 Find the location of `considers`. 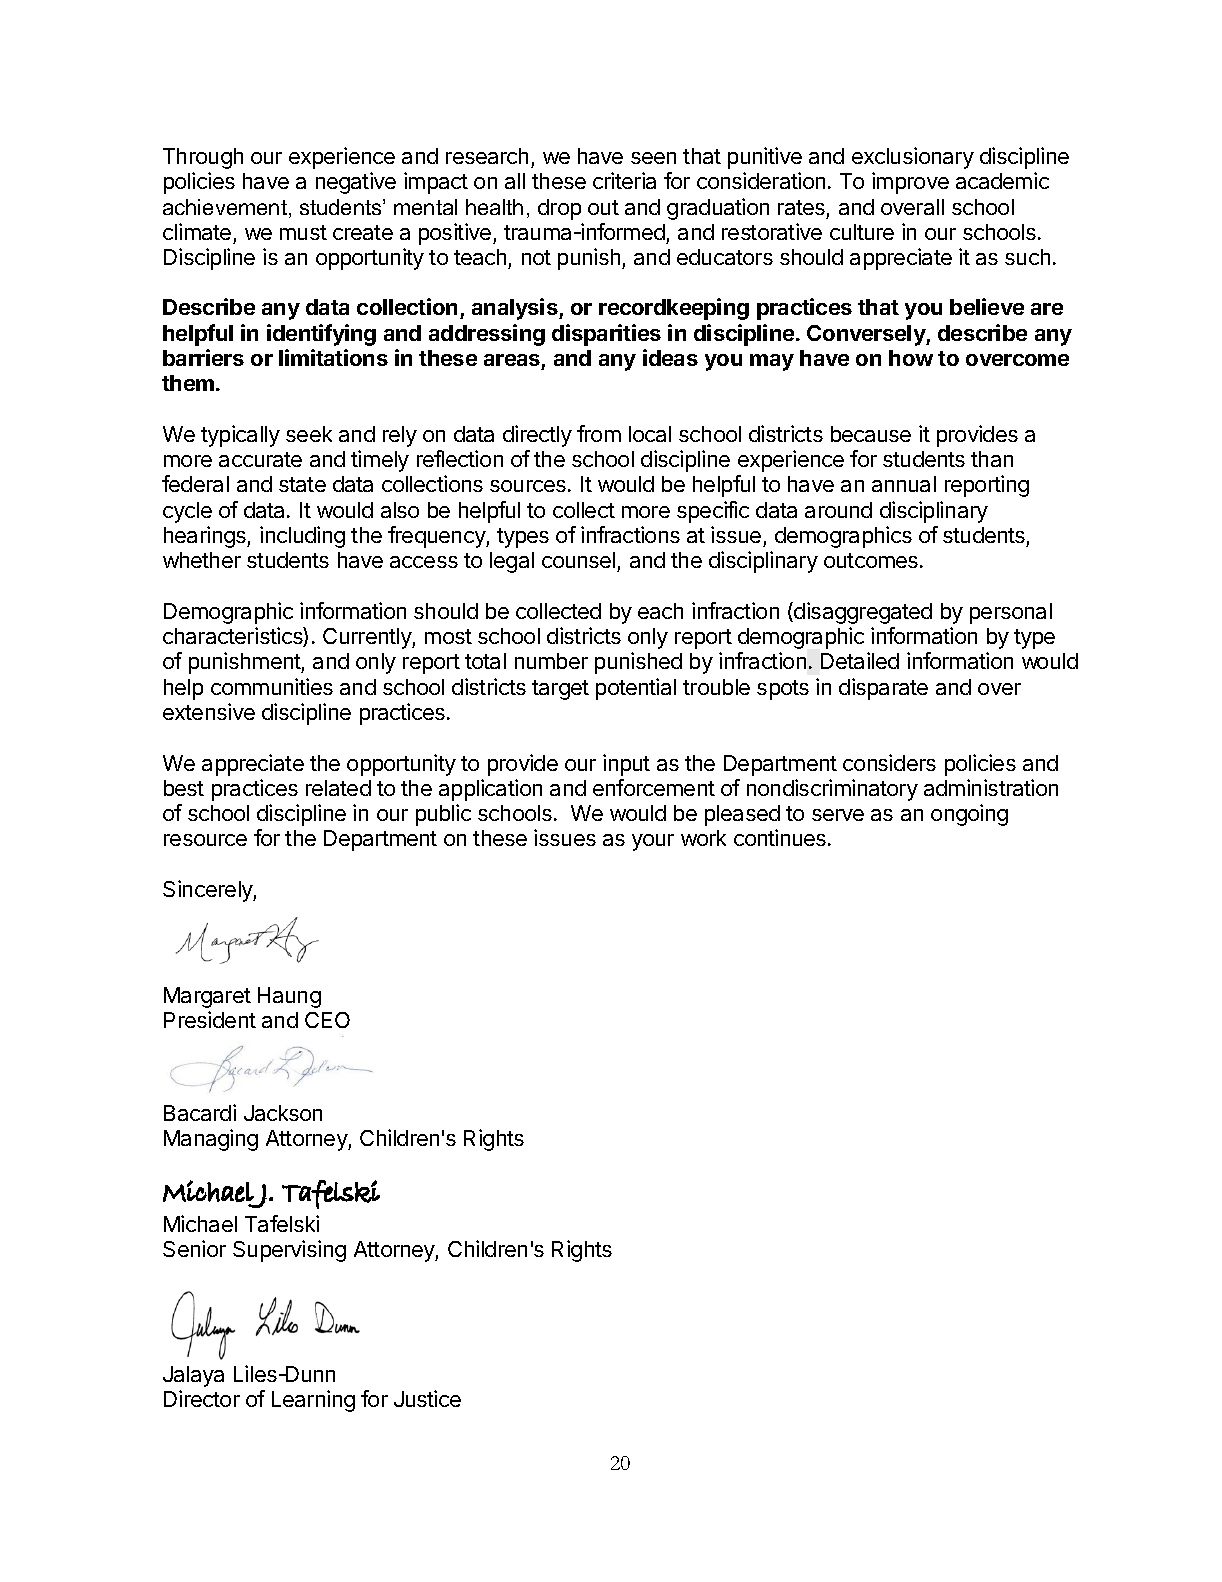

considers is located at coordinates (889, 762).
